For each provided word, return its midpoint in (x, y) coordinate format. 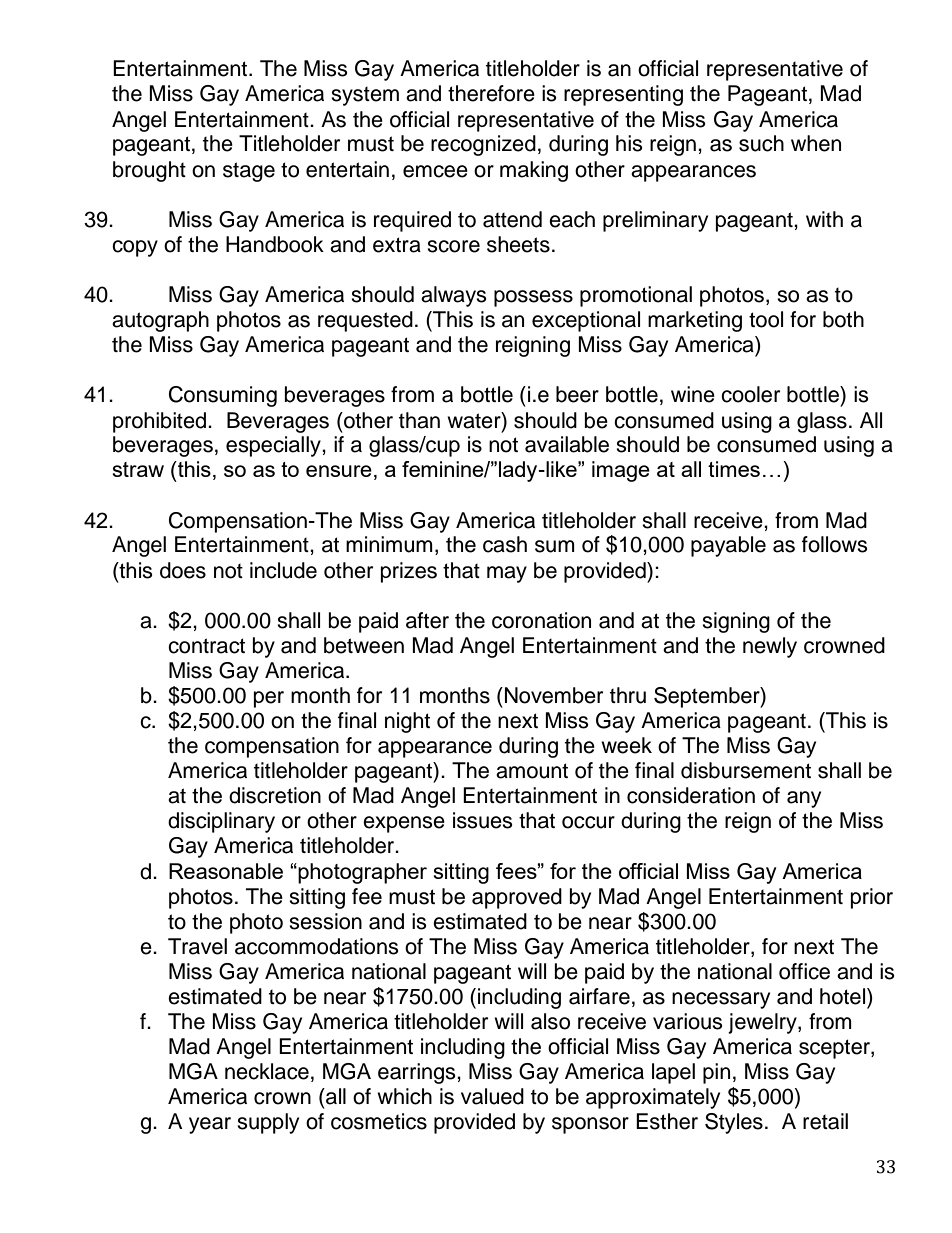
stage (249, 172)
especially (274, 446)
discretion (275, 795)
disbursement (746, 770)
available (567, 444)
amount (532, 771)
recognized (483, 145)
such (761, 143)
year (210, 1125)
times (734, 469)
